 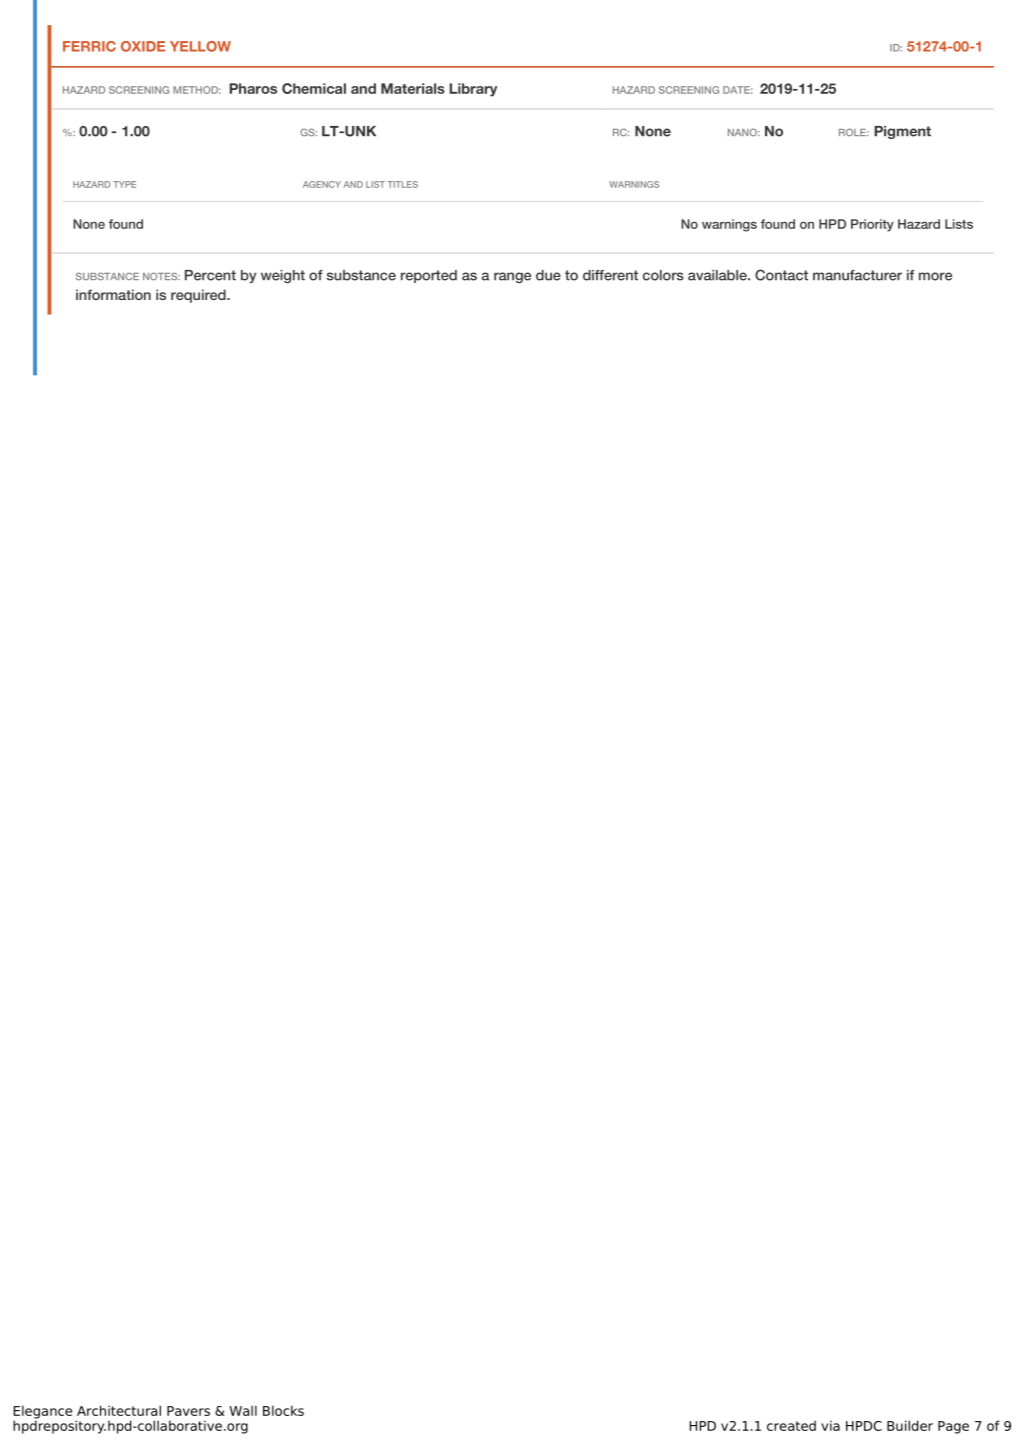 What do you see at coordinates (902, 132) in the document?
I see `Pigment` at bounding box center [902, 132].
